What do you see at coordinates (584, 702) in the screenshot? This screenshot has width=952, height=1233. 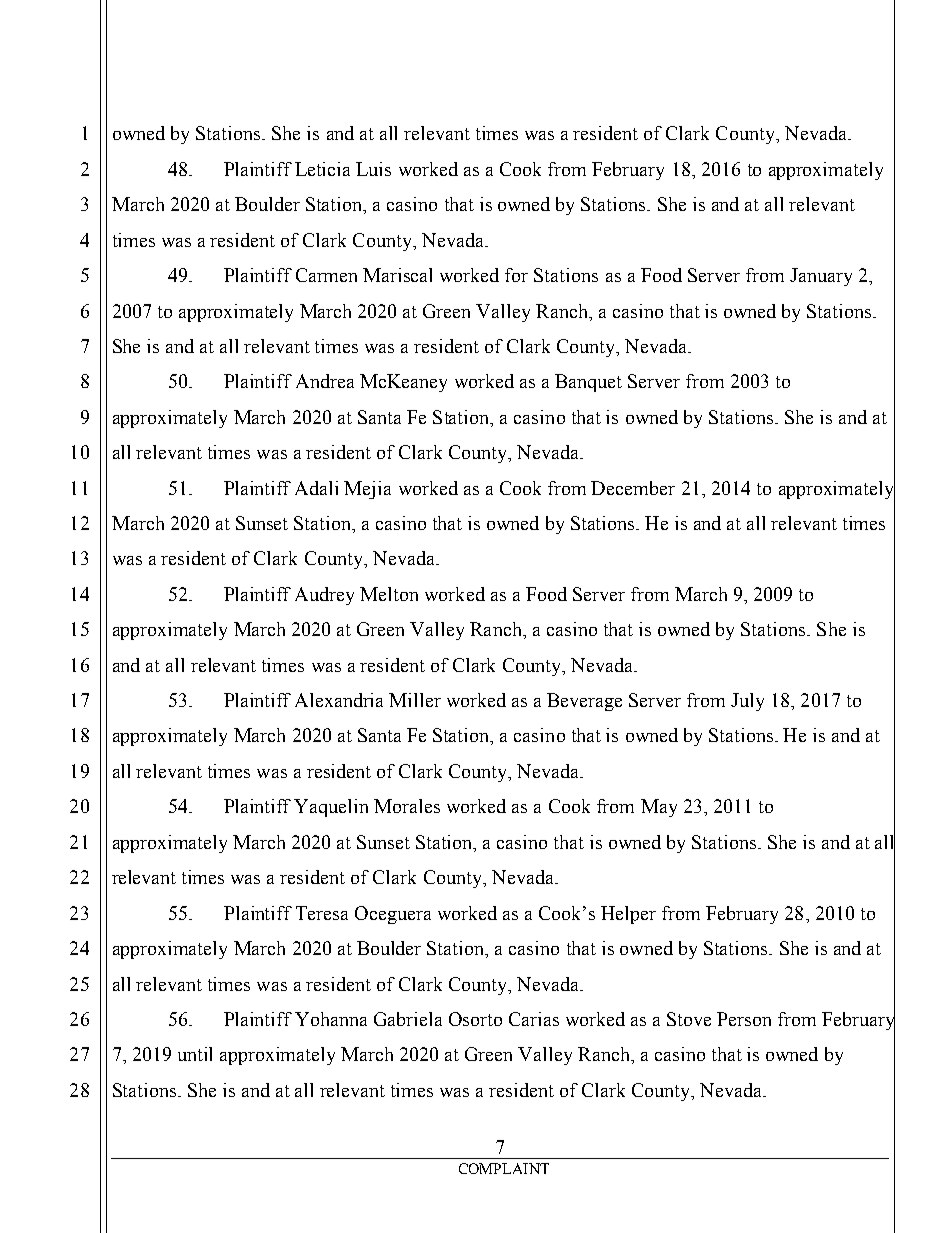 I see `Beverage` at bounding box center [584, 702].
